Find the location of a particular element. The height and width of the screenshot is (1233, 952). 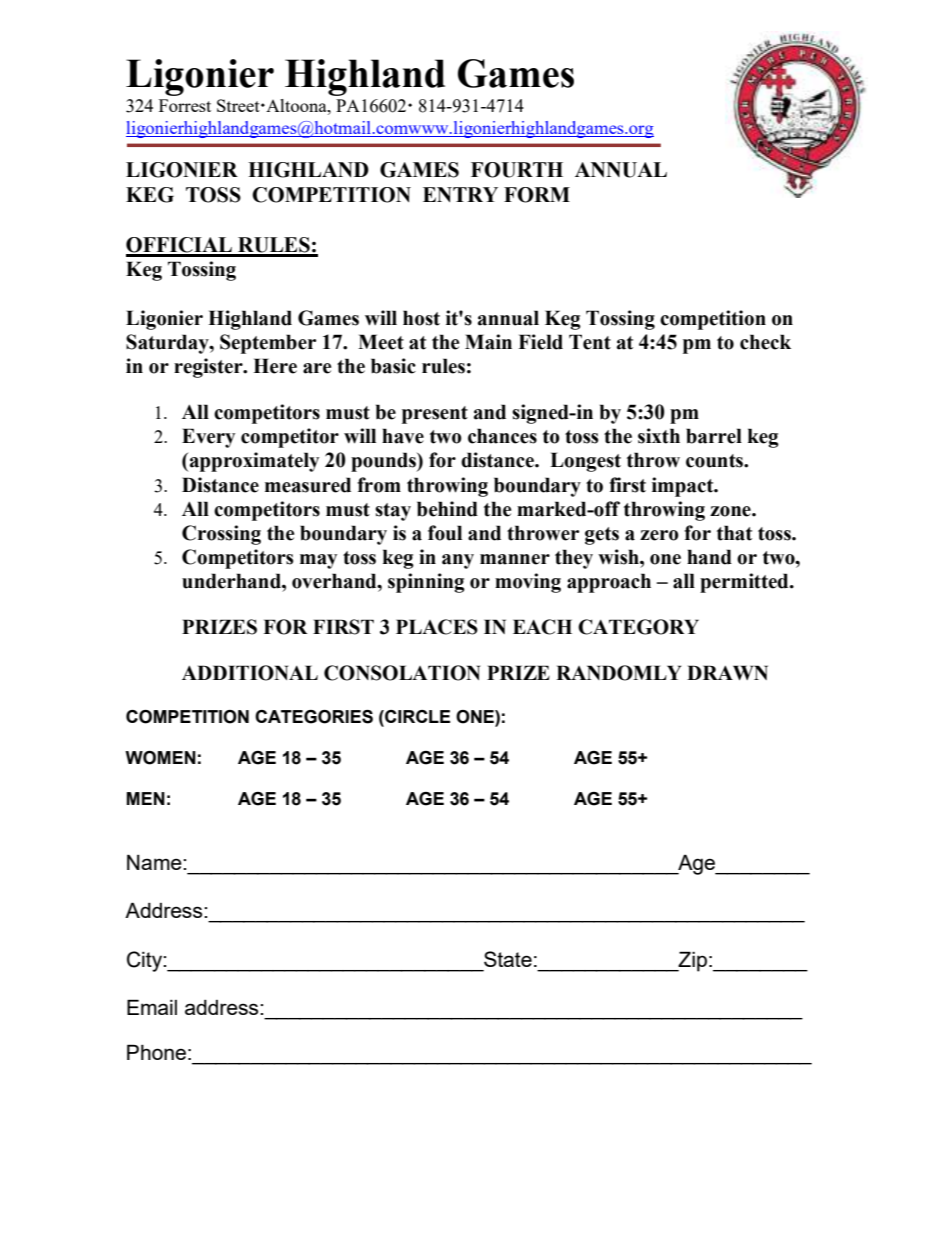

DRAWN is located at coordinates (727, 672).
